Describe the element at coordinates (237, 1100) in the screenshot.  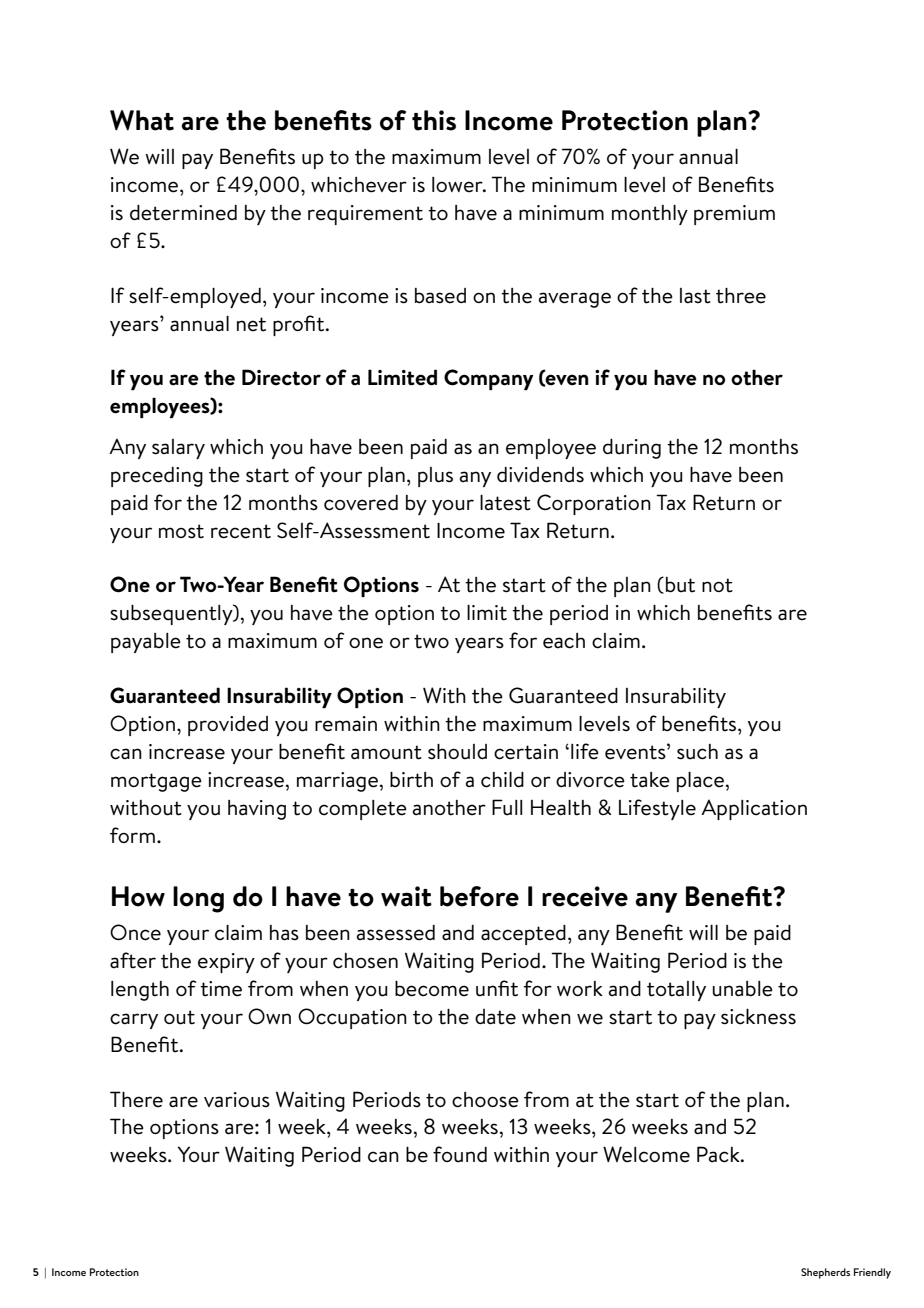
I see `various` at that location.
